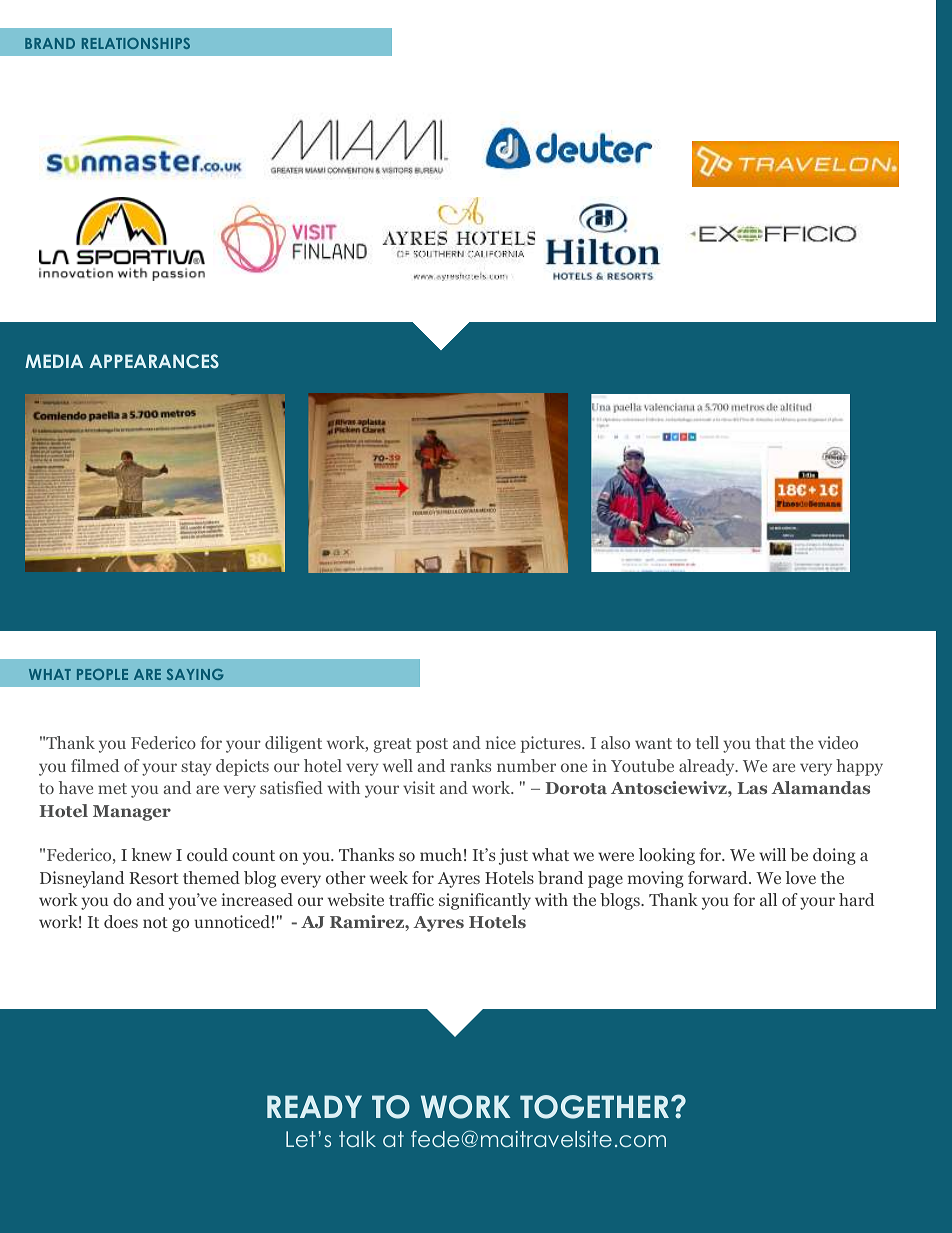  What do you see at coordinates (707, 742) in the screenshot?
I see `tell` at bounding box center [707, 742].
